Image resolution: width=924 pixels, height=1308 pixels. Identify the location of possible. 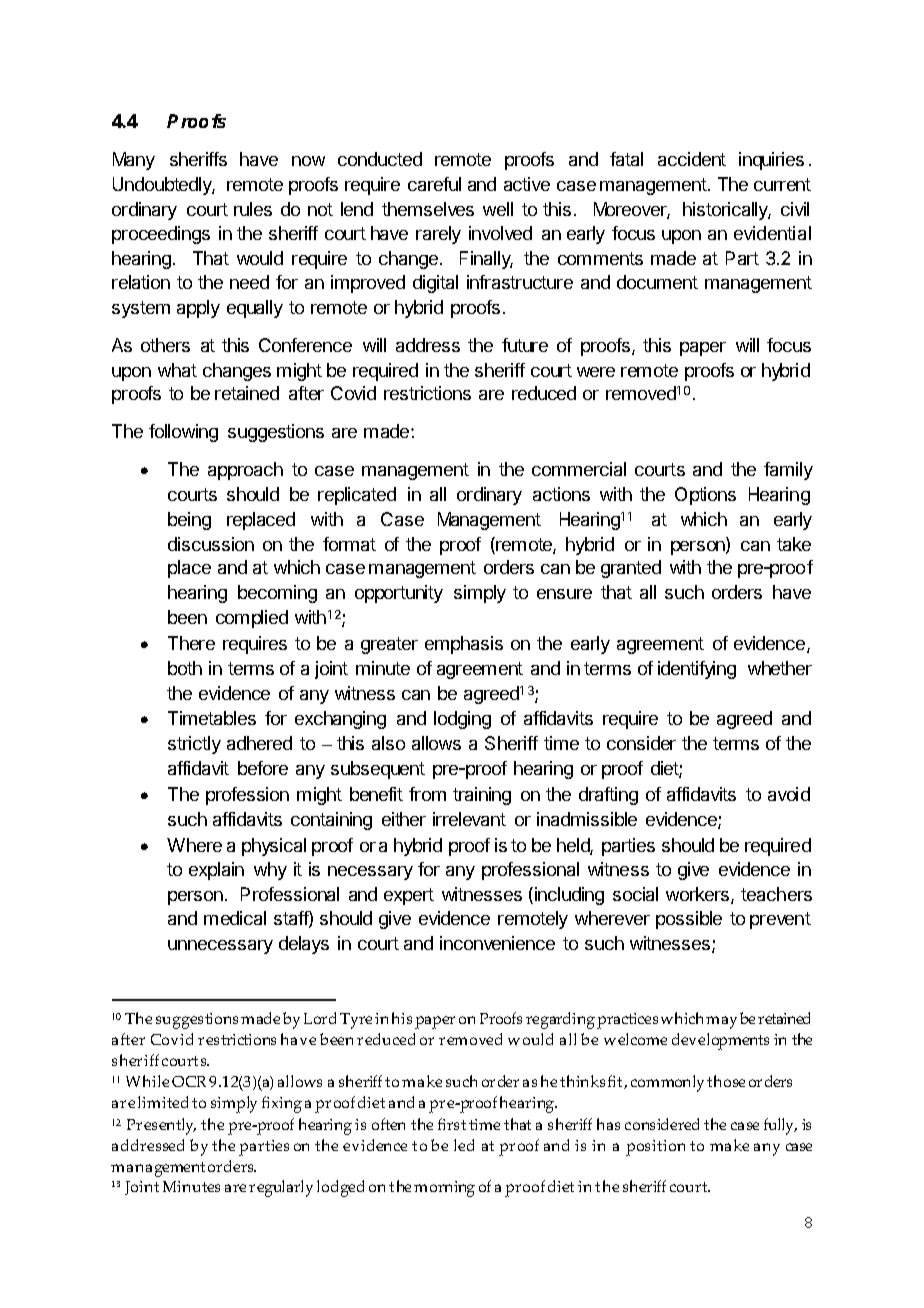
(689, 920).
